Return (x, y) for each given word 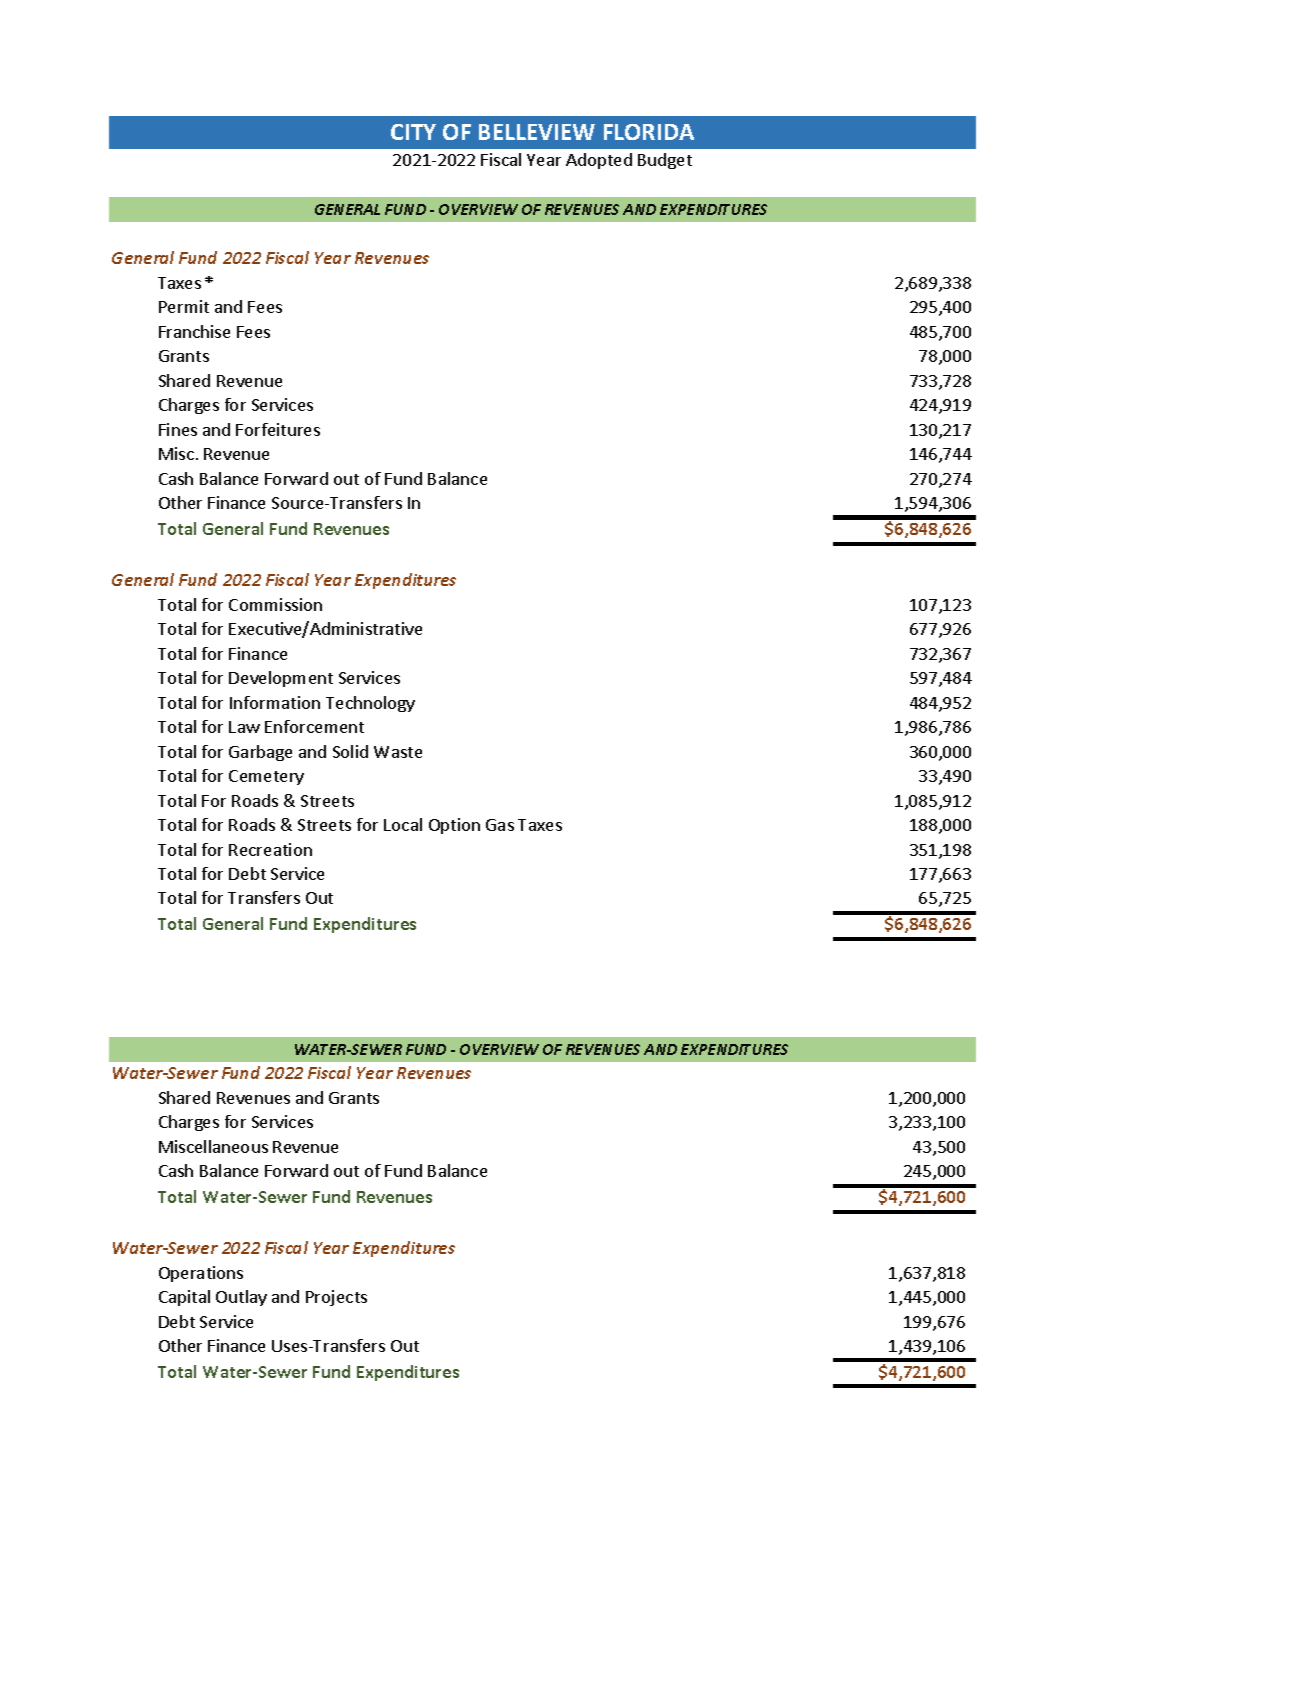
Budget (665, 161)
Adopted (599, 161)
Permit (184, 306)
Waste (398, 752)
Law (244, 727)
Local (403, 824)
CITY (413, 132)
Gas (500, 825)
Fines (178, 429)
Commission (275, 604)
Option (454, 826)
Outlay (241, 1298)
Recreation (270, 849)
